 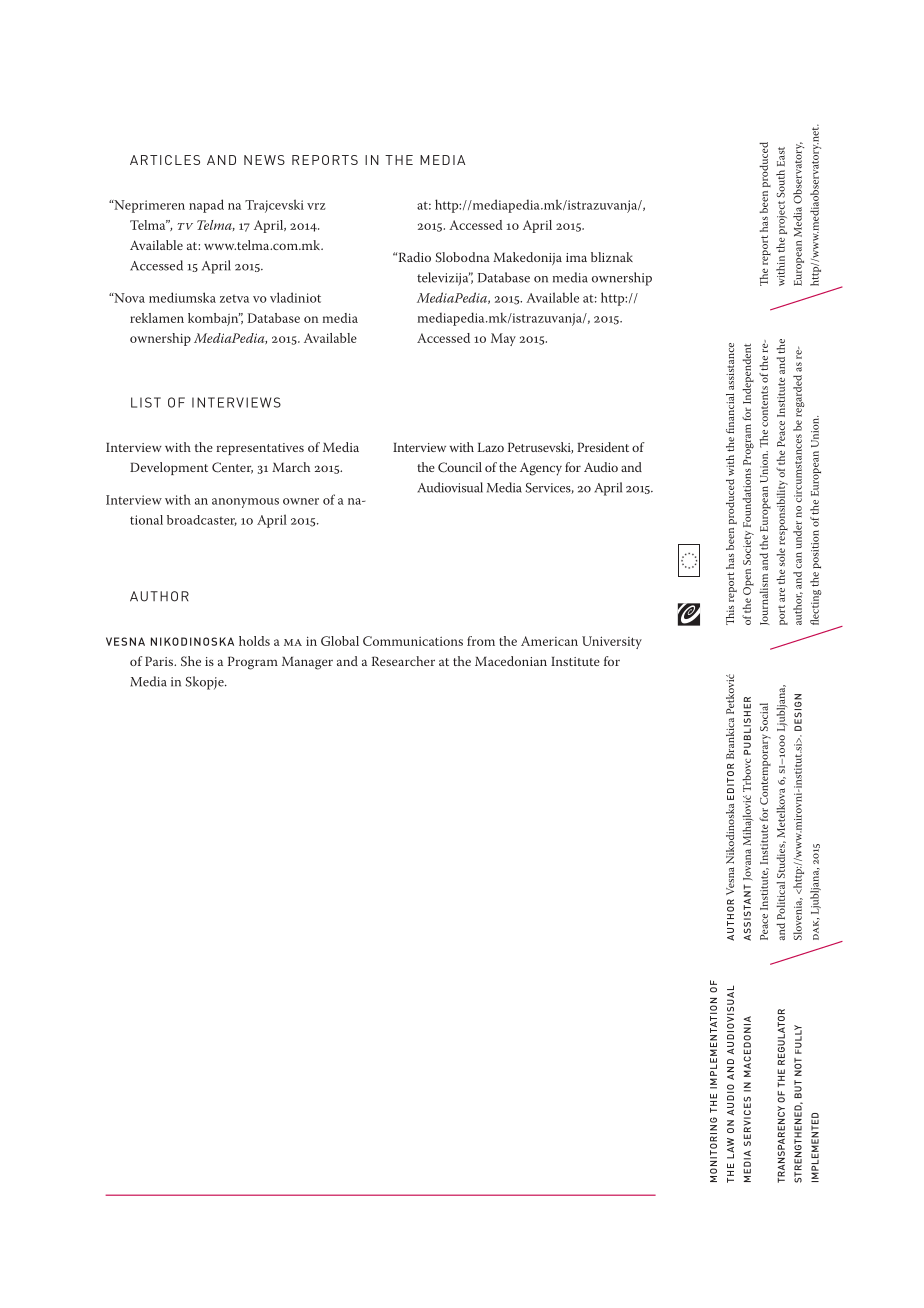 I want to click on ima, so click(x=576, y=257).
